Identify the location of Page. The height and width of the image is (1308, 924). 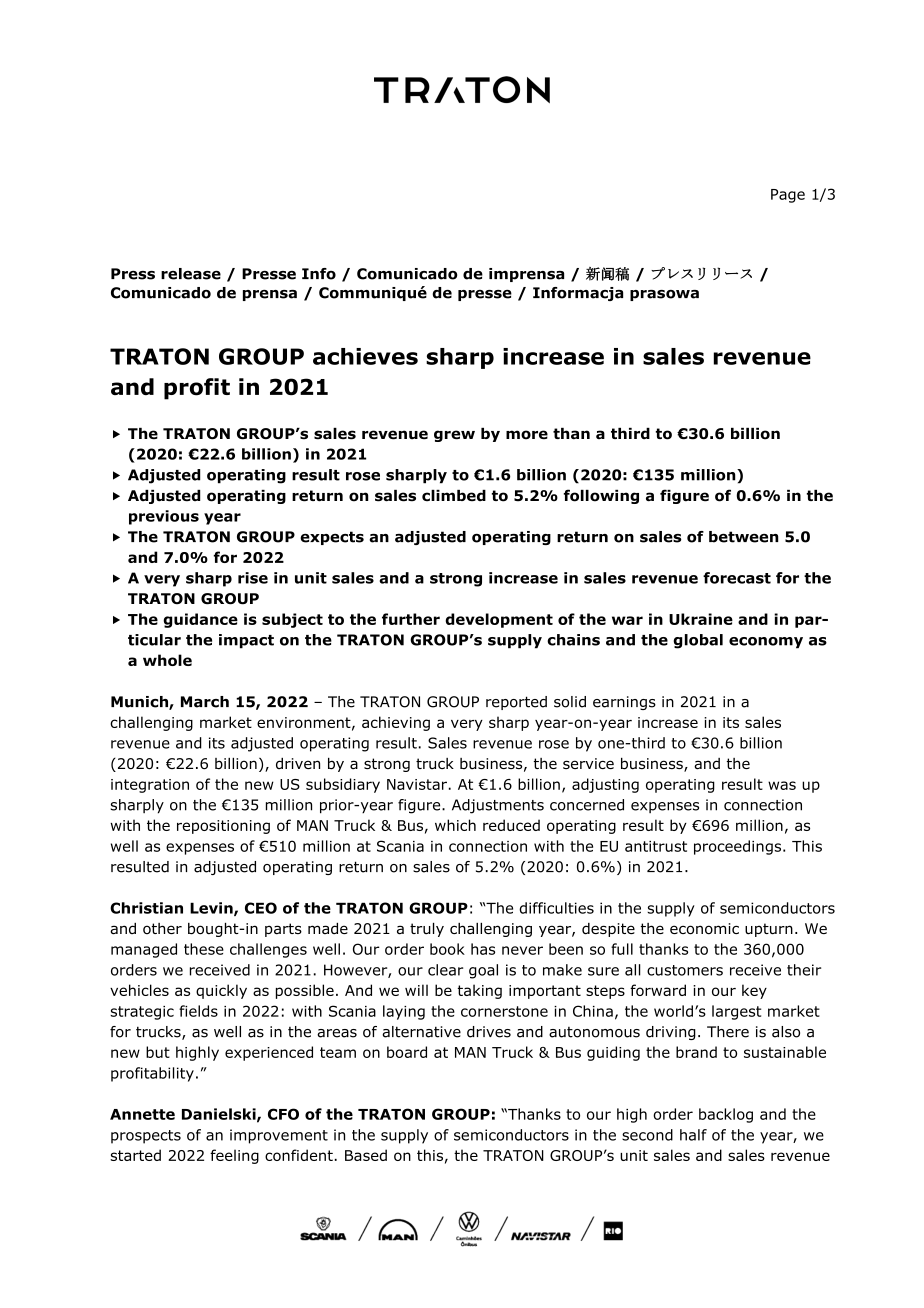
(788, 196).
